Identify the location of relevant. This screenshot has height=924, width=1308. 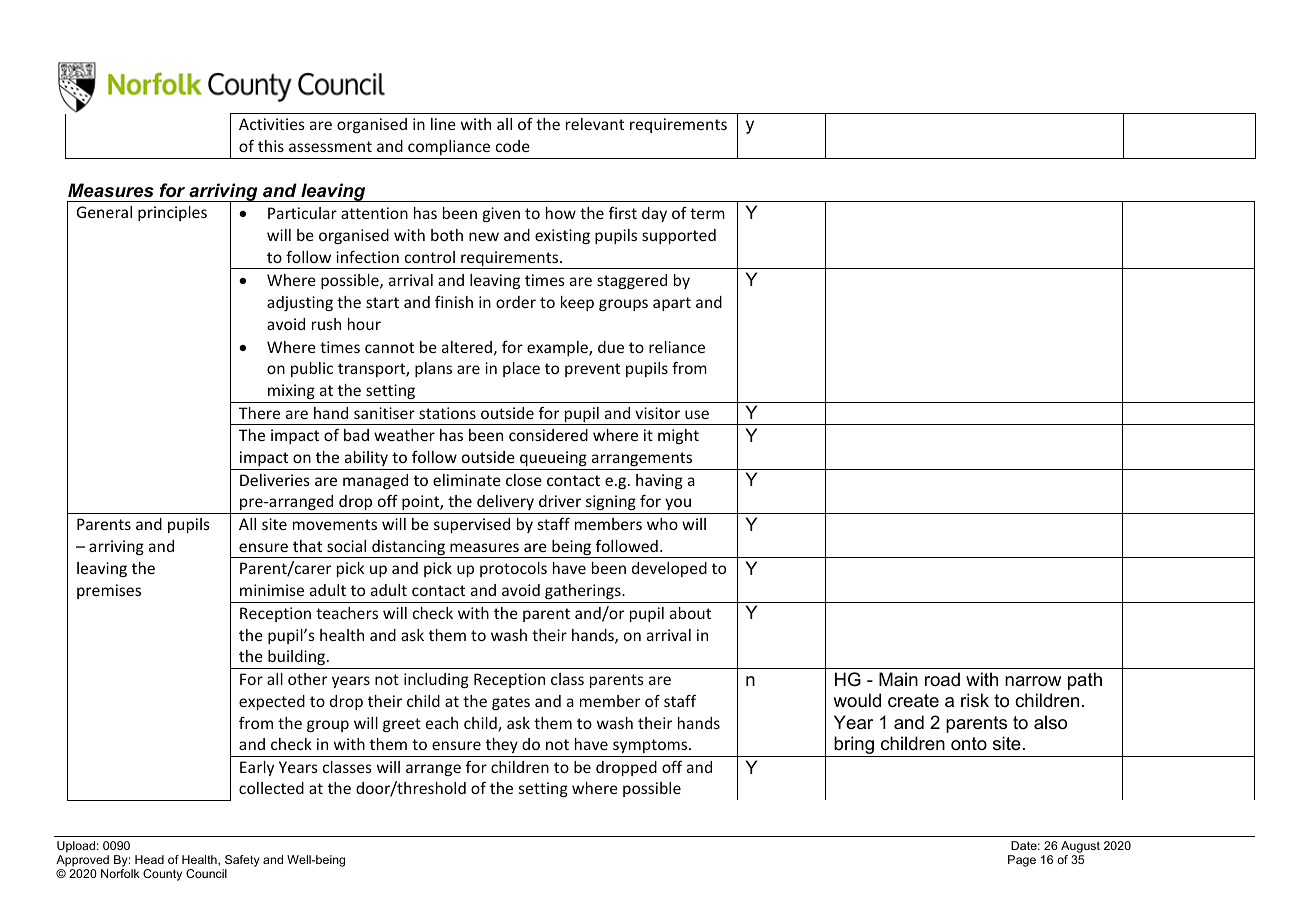
(595, 124).
